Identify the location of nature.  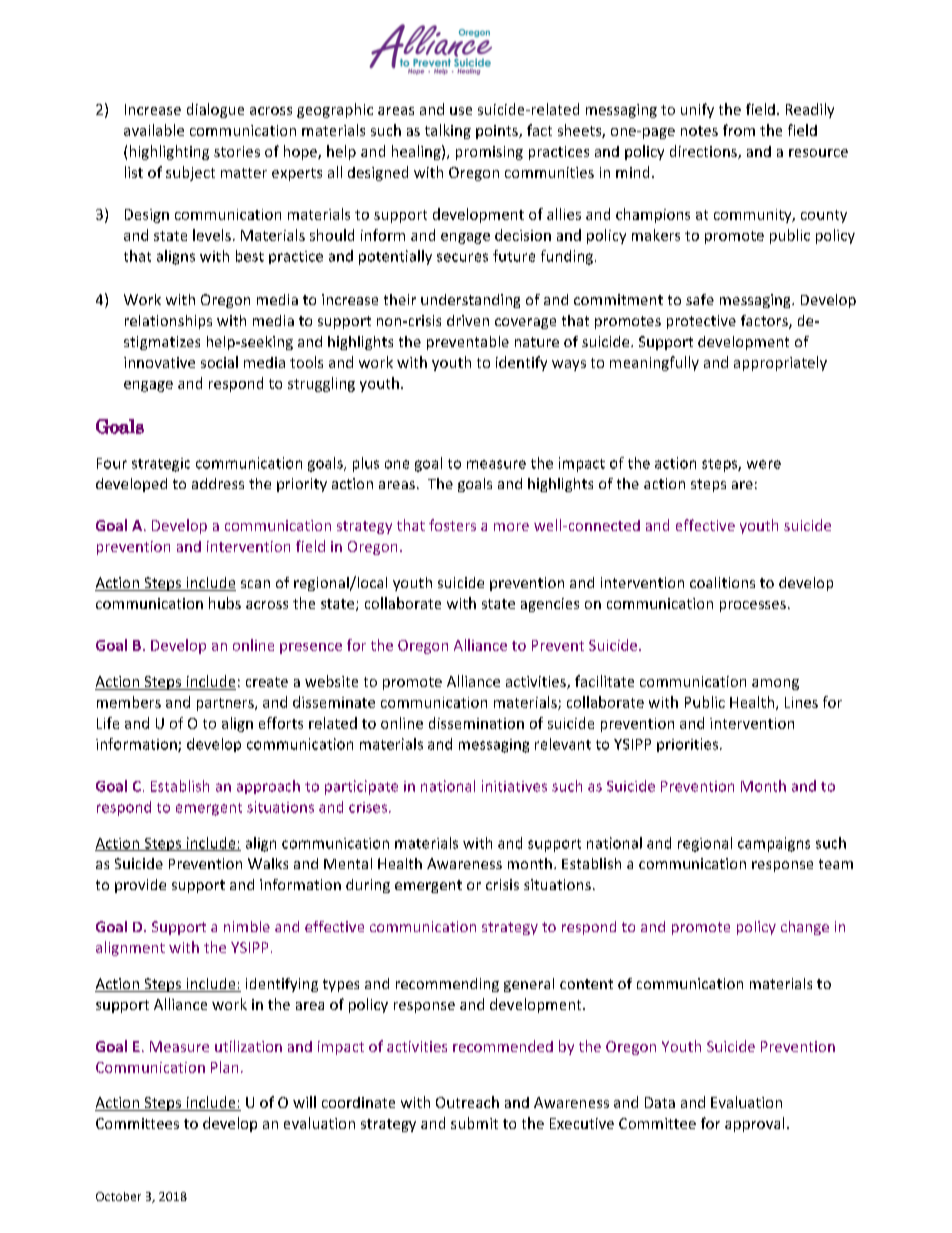
(537, 342).
